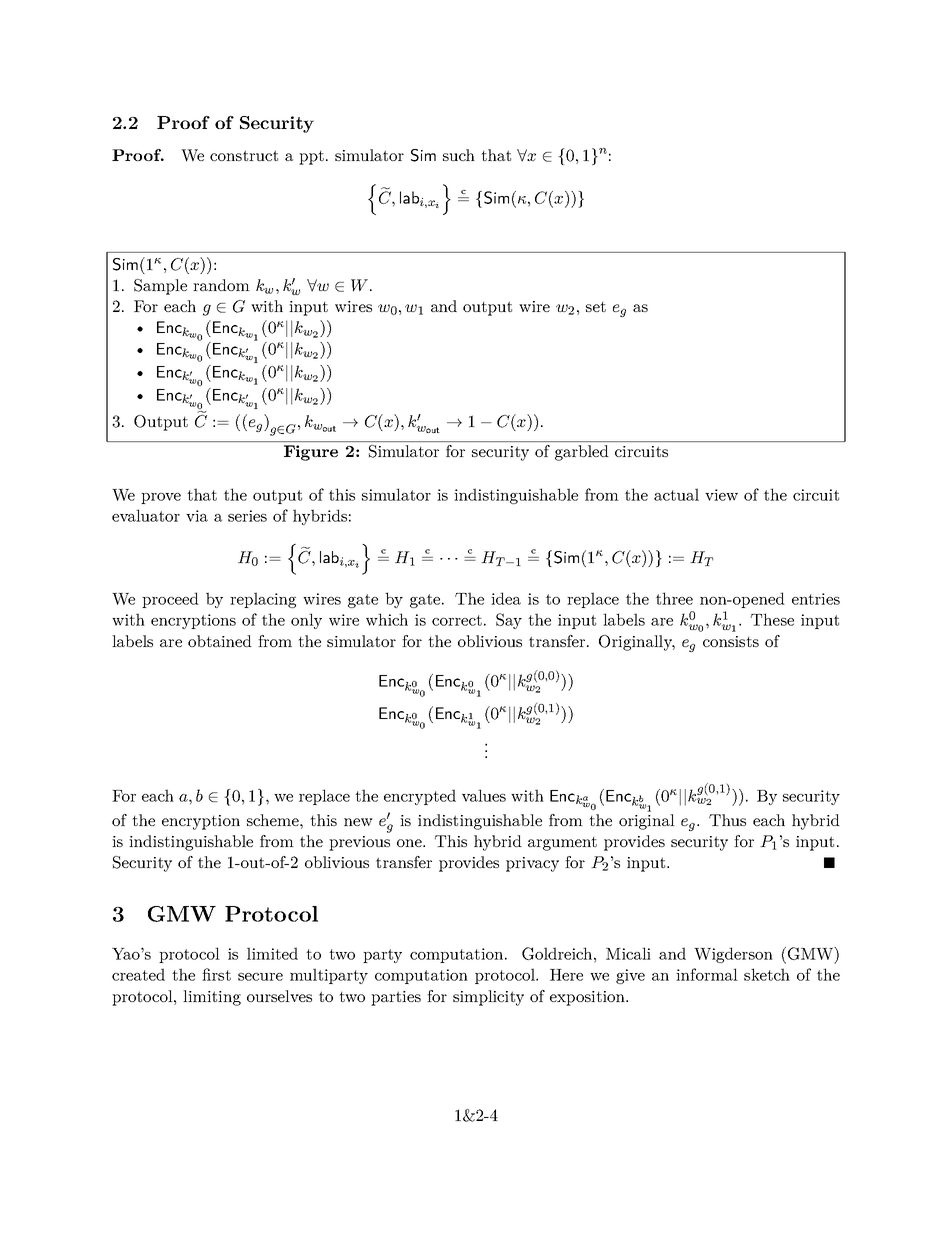 This page has height=1233, width=952. What do you see at coordinates (216, 974) in the page?
I see `first` at bounding box center [216, 974].
